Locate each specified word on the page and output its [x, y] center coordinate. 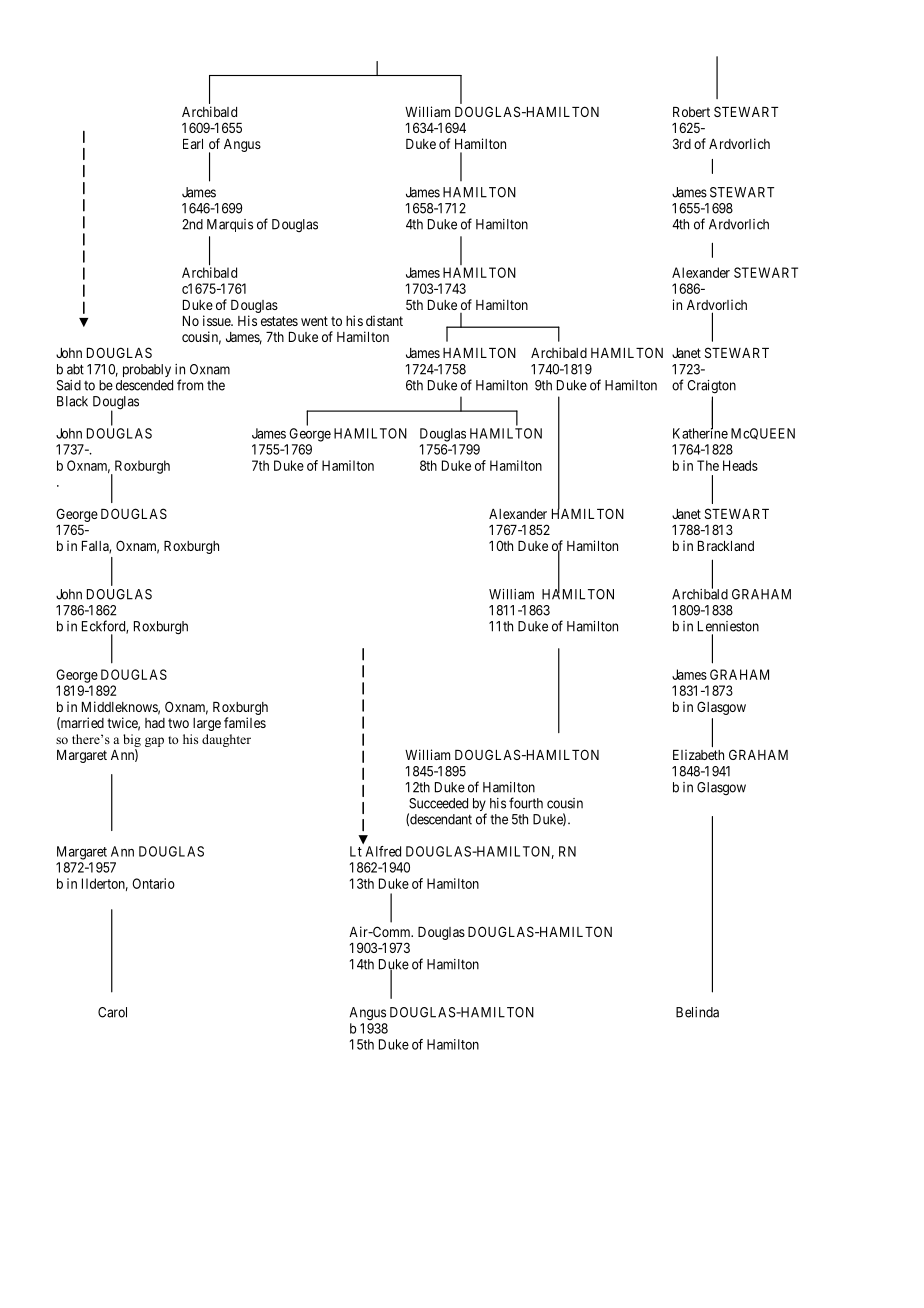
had [155, 723]
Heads [740, 465]
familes [245, 722]
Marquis [230, 225]
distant [384, 320]
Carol [112, 1012]
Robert [691, 112]
